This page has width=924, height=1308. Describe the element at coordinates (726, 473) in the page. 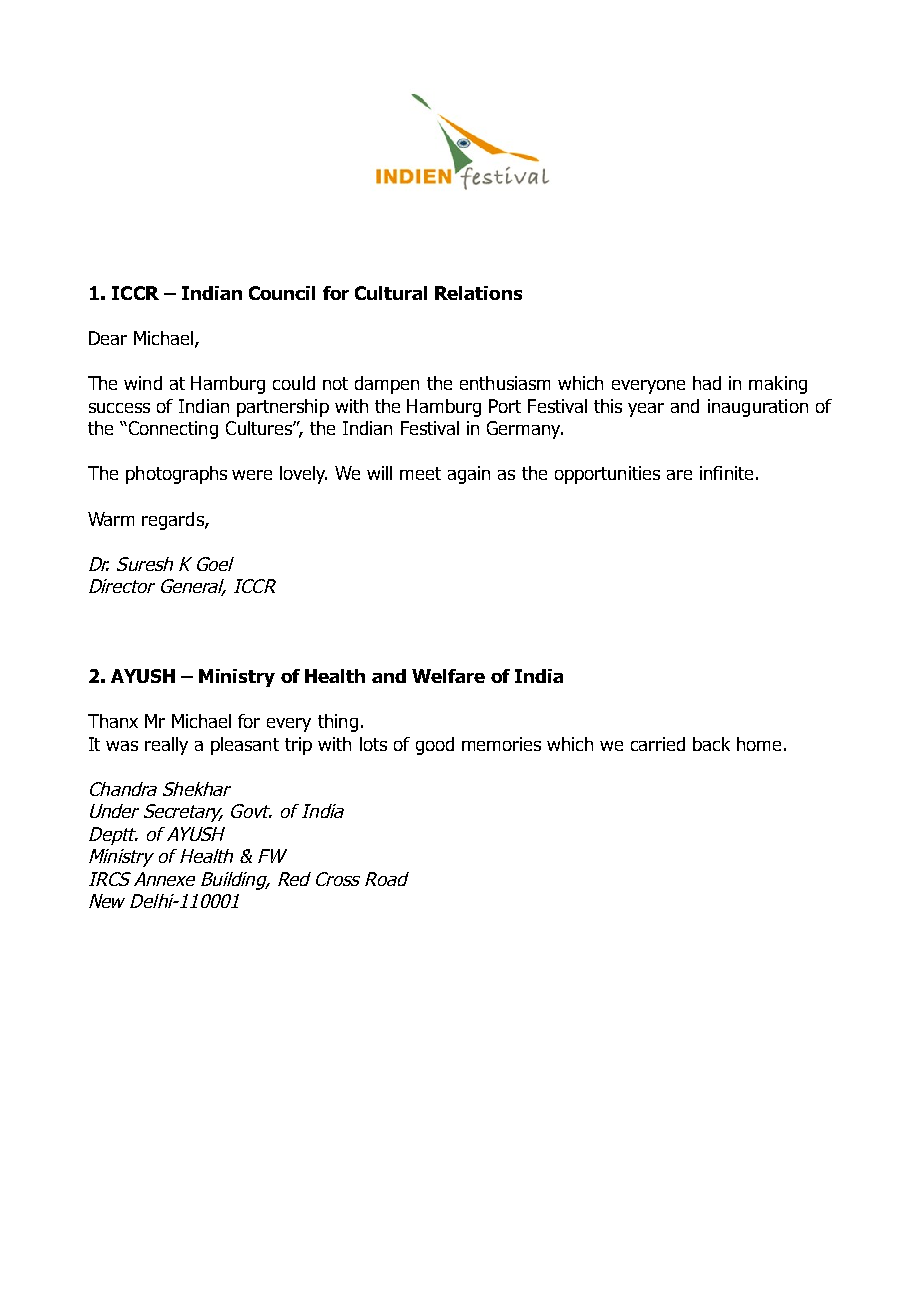

I see `infinite` at that location.
